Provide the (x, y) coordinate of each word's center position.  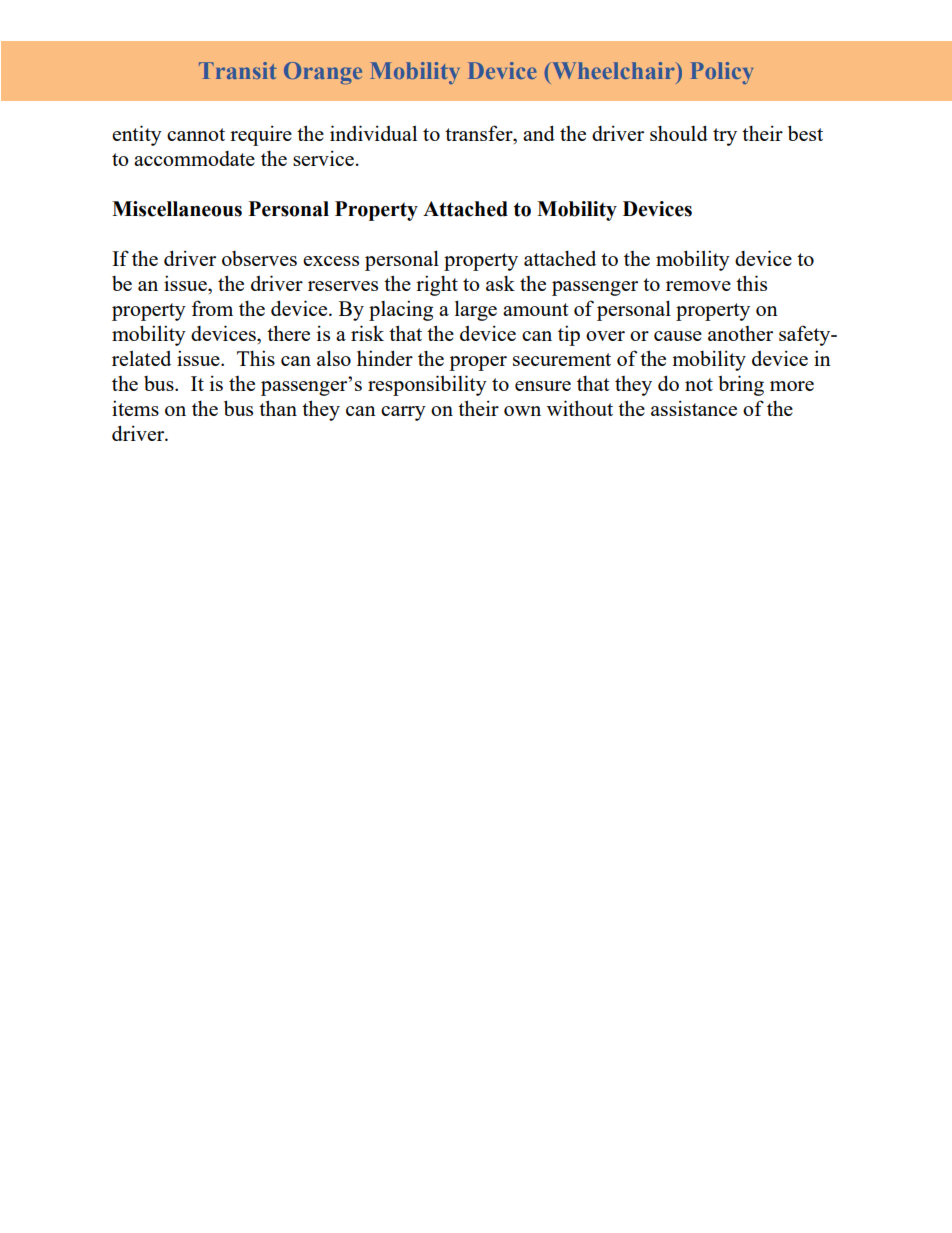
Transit (238, 70)
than (278, 408)
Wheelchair (613, 70)
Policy (722, 73)
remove (698, 286)
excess (331, 261)
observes (259, 258)
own (522, 411)
